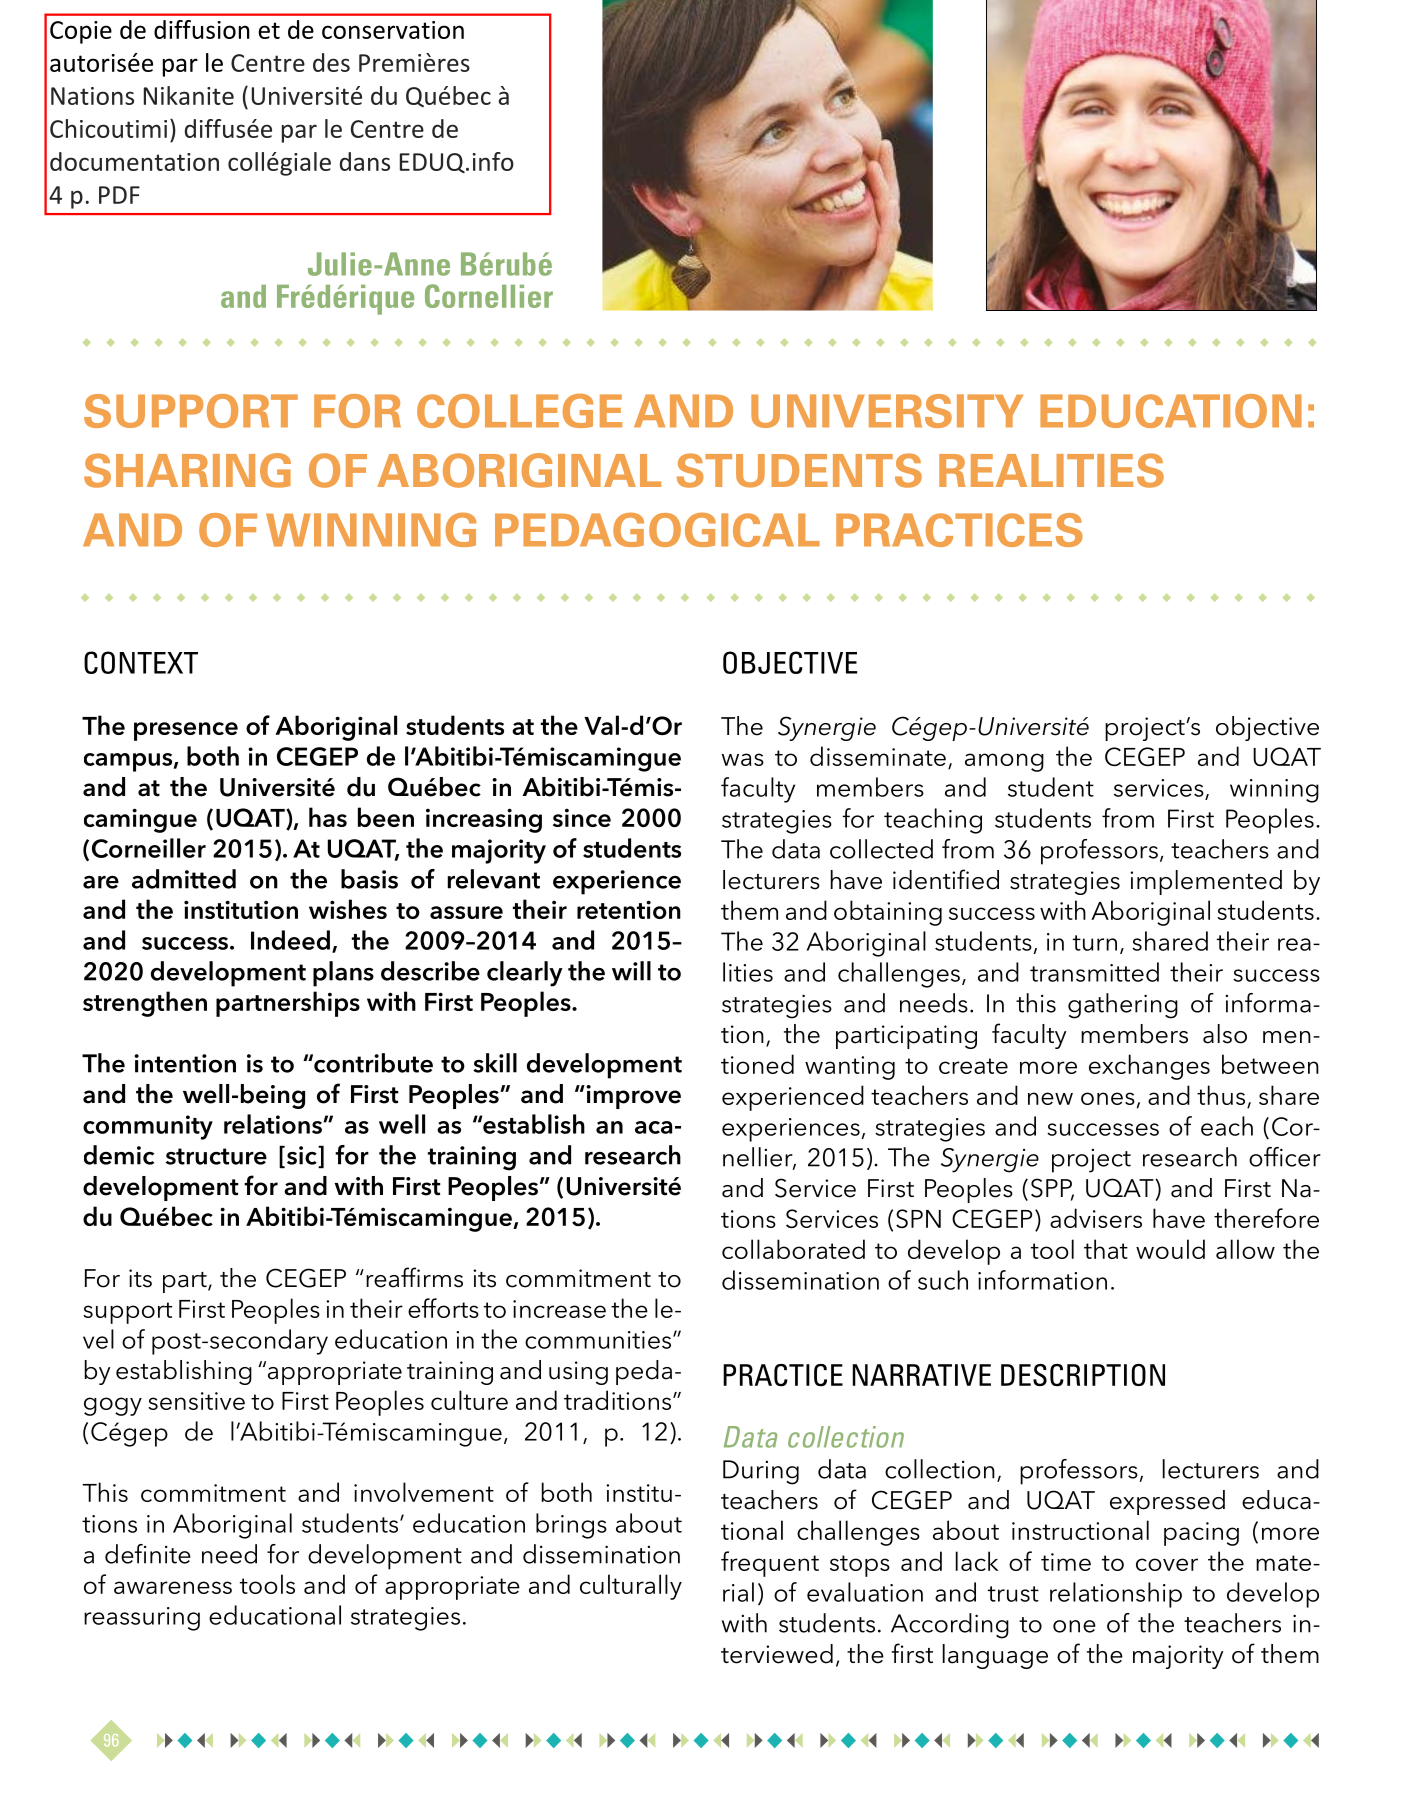 The width and height of the page is (1403, 1815). I want to click on sic, so click(301, 1156).
